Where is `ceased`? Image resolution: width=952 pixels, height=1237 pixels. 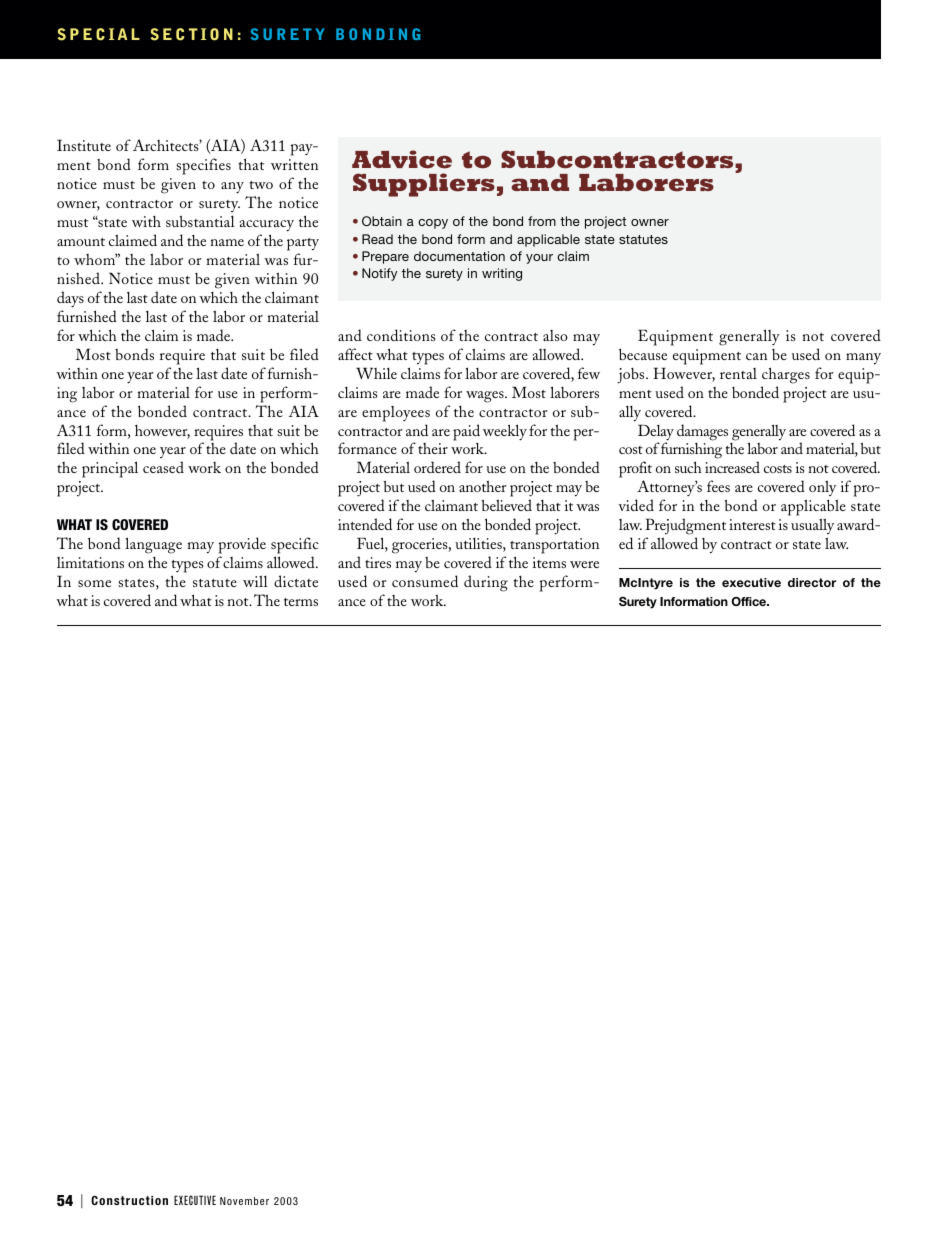
ceased is located at coordinates (163, 467).
